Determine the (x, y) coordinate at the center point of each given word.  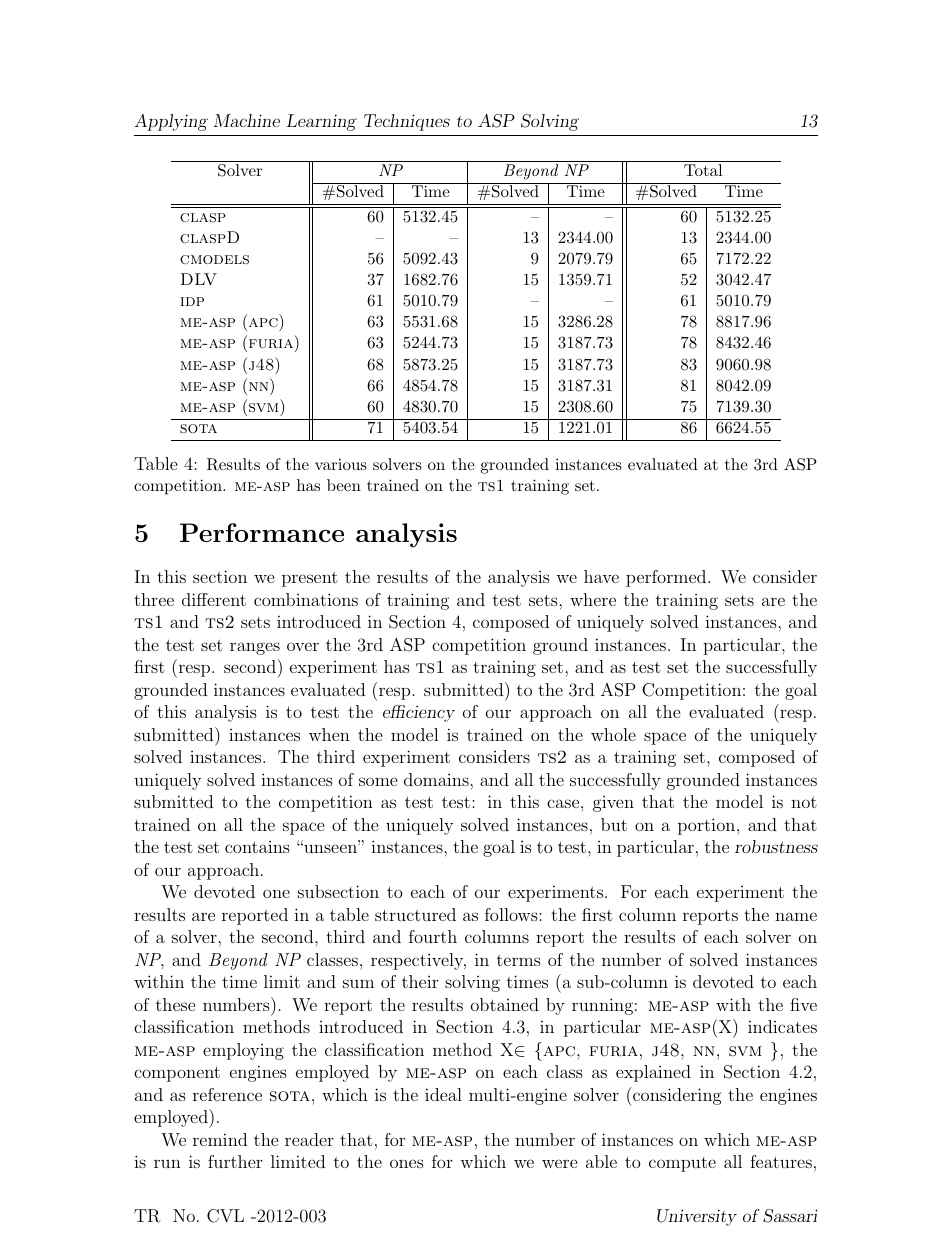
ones (407, 1163)
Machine (246, 120)
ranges (255, 648)
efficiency (419, 713)
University (697, 1217)
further (235, 1161)
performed (666, 578)
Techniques (407, 122)
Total (703, 170)
